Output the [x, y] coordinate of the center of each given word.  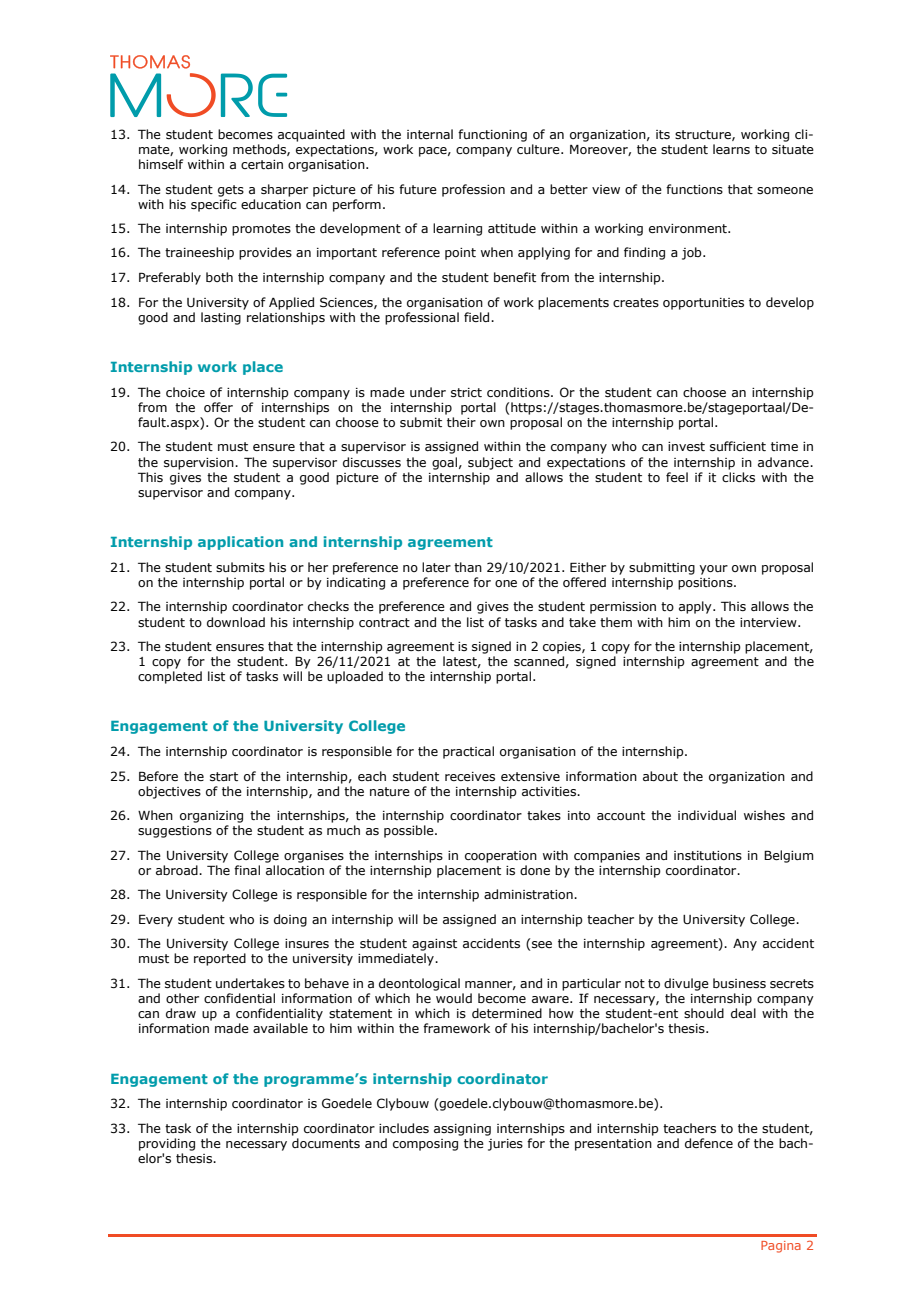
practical [468, 752]
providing [167, 1144]
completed [170, 677]
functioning [492, 135]
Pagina [781, 1247]
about [660, 776]
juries [505, 1145]
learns [731, 149]
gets [231, 191]
